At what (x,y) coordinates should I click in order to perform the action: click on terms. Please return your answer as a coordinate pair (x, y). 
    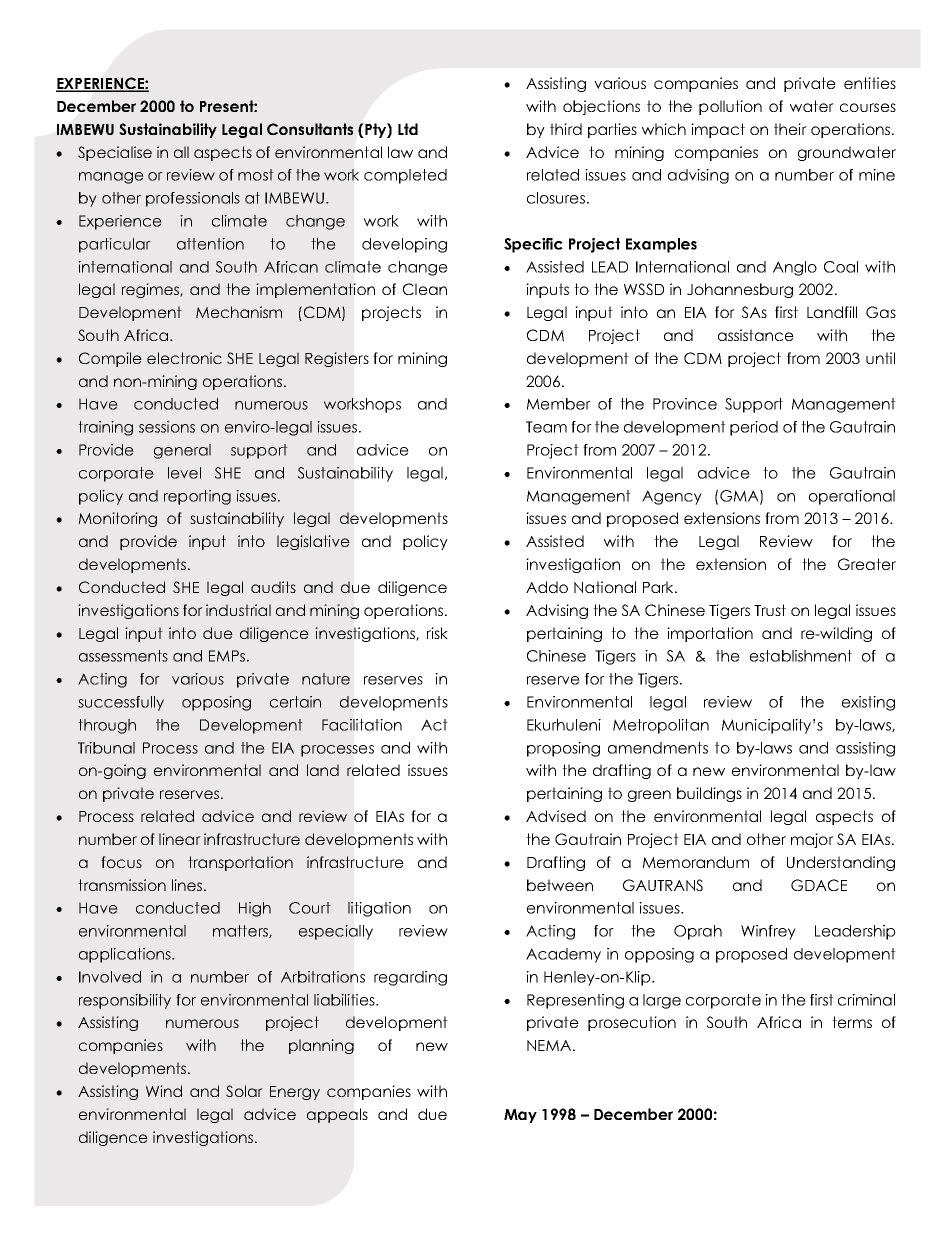
    Looking at the image, I should click on (852, 1022).
